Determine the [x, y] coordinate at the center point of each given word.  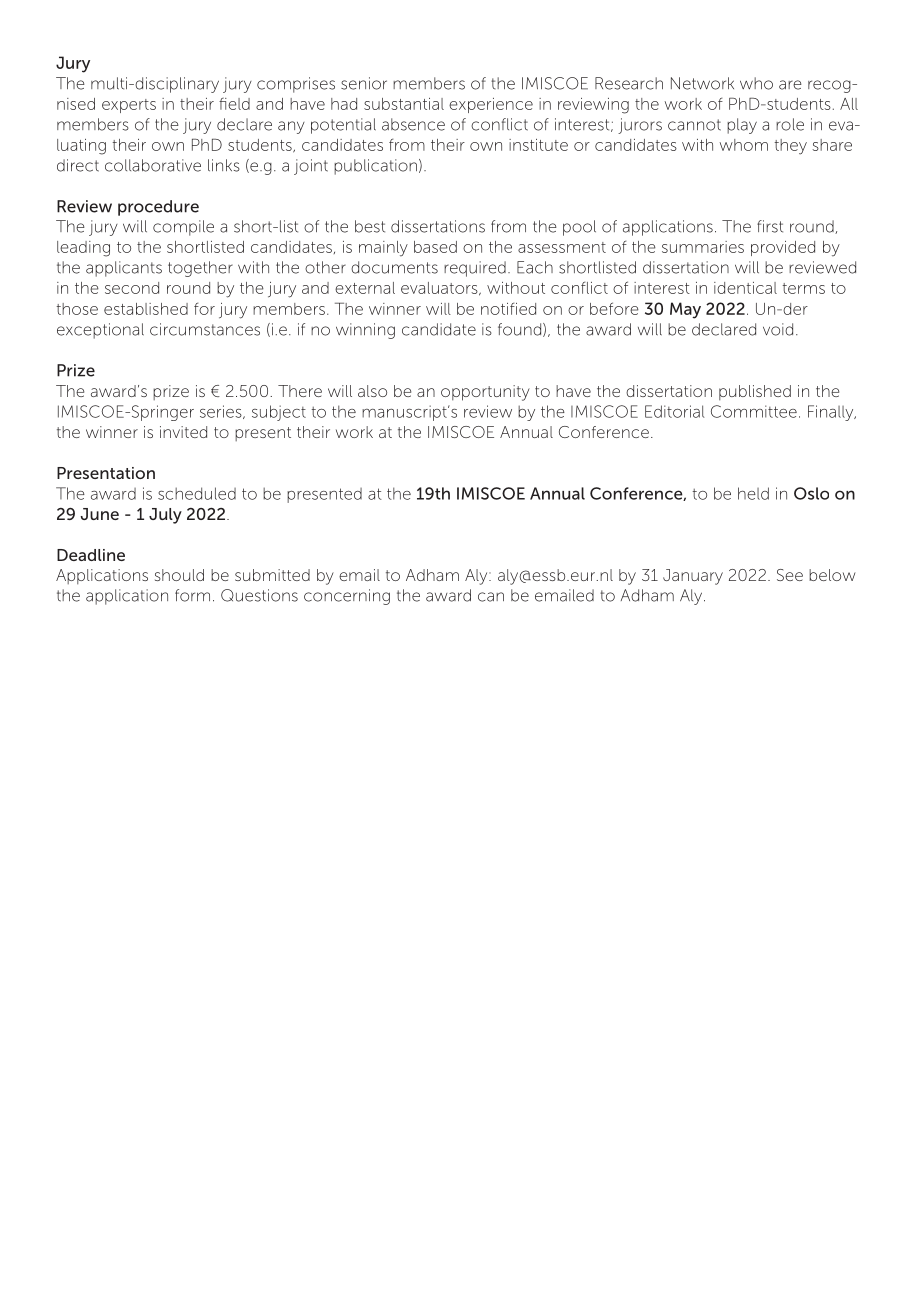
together [200, 269]
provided [783, 248]
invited [183, 432]
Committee [754, 411]
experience [491, 105]
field [234, 104]
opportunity [485, 393]
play [742, 126]
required [475, 269]
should [179, 575]
